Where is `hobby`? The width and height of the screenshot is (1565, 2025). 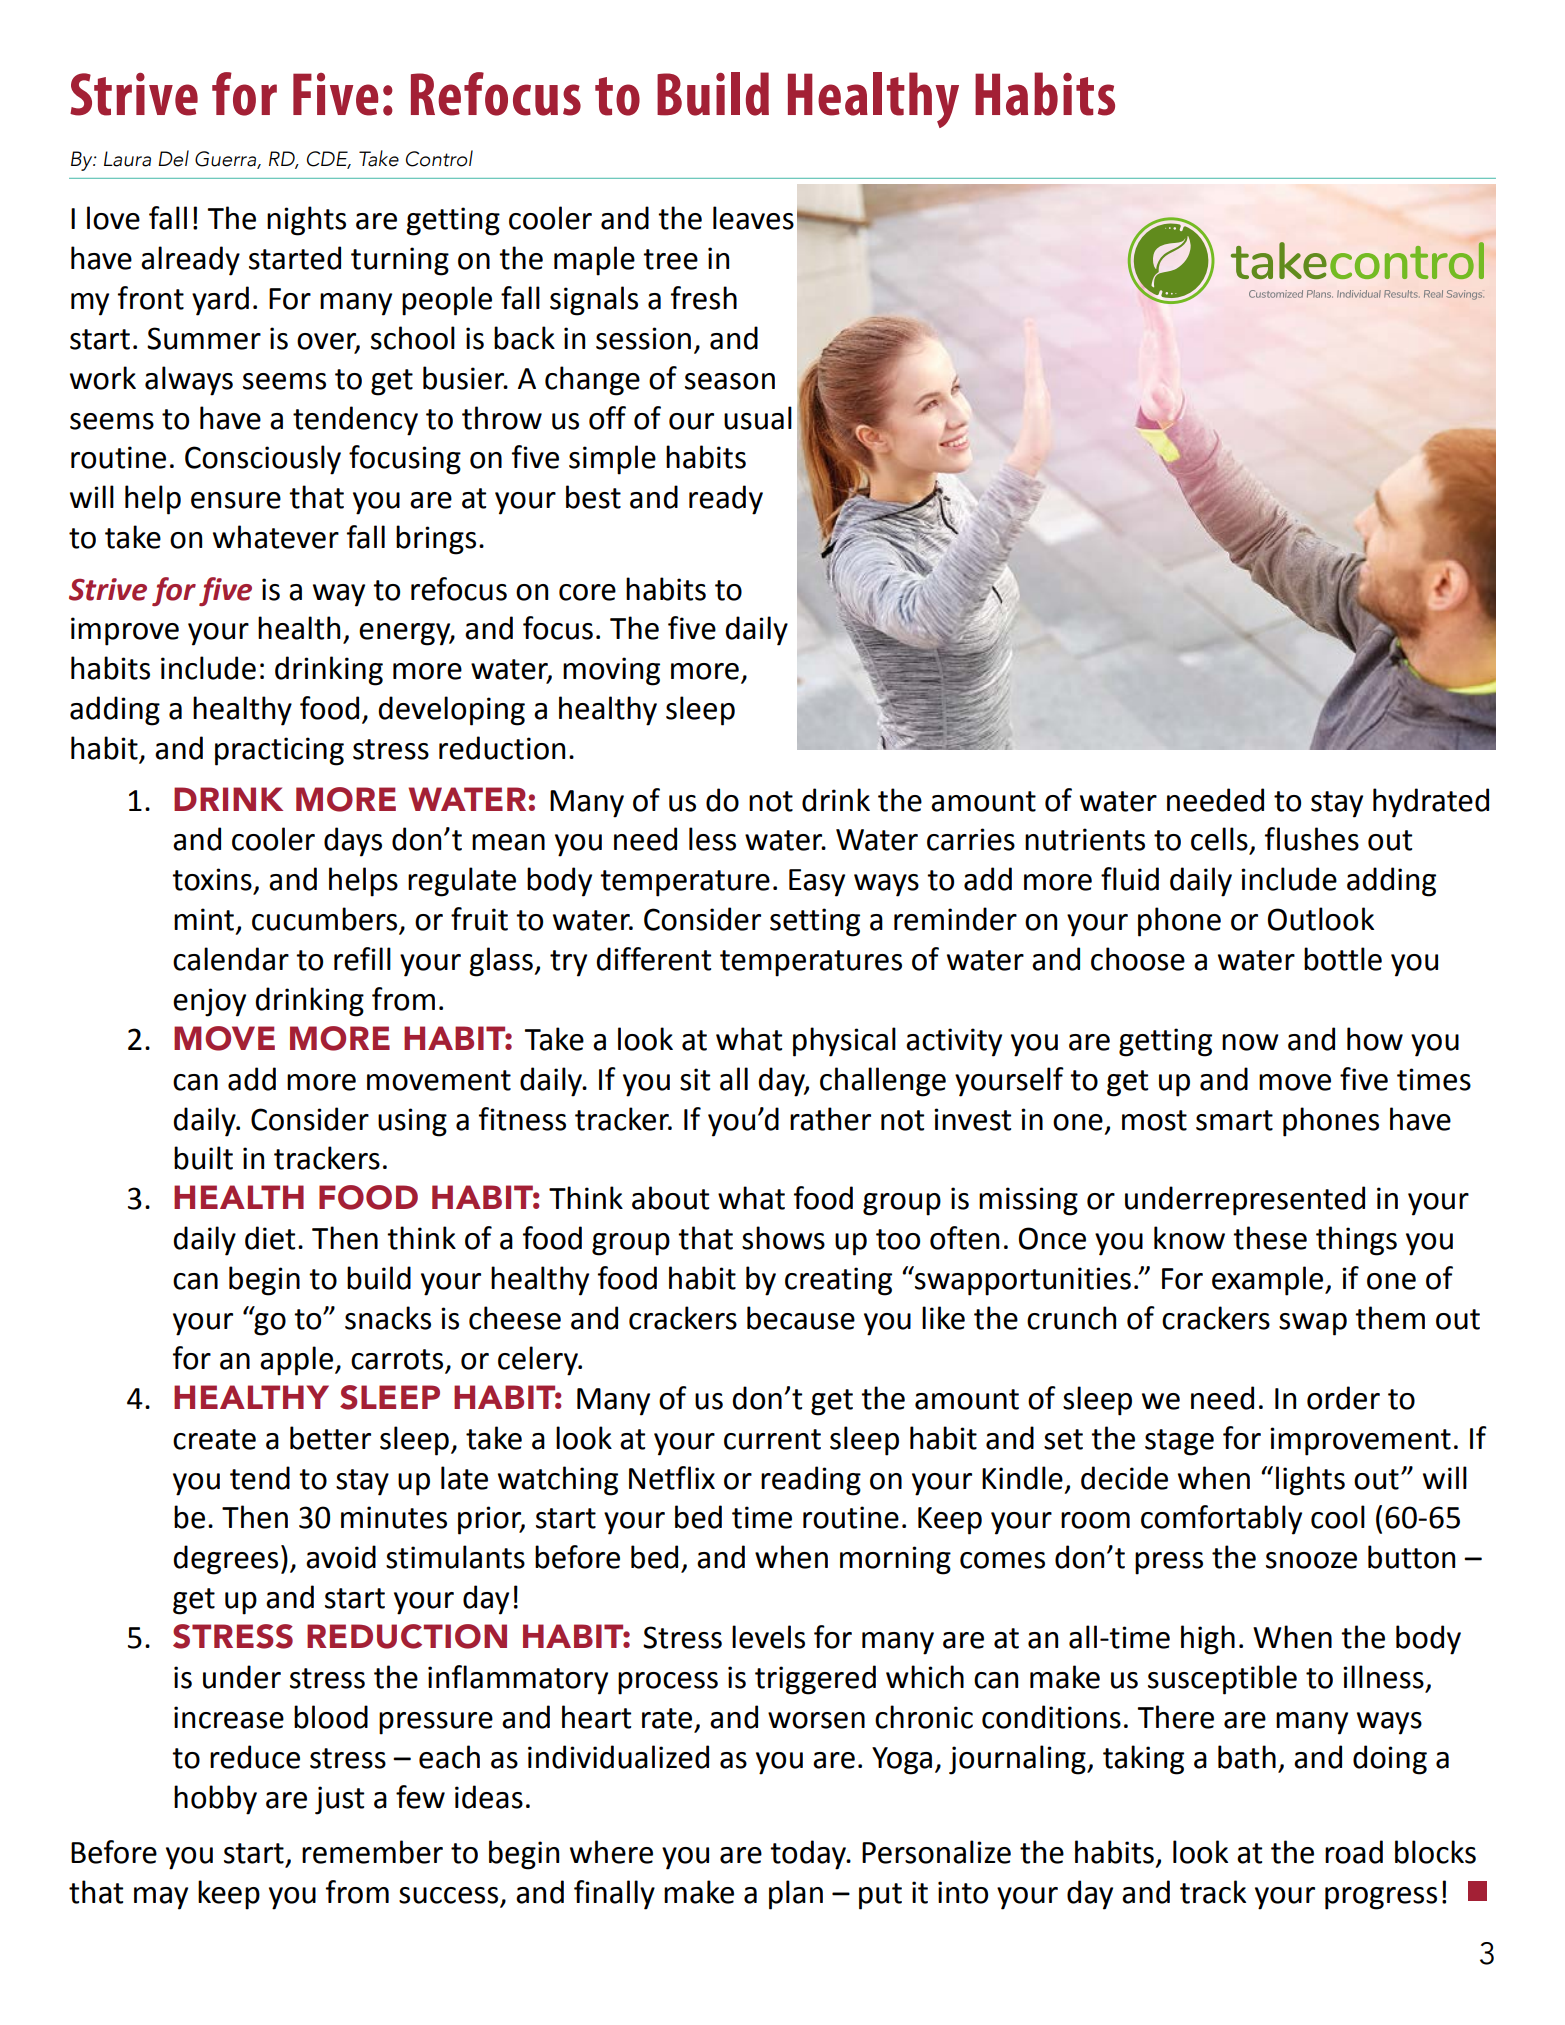
hobby is located at coordinates (215, 1800).
